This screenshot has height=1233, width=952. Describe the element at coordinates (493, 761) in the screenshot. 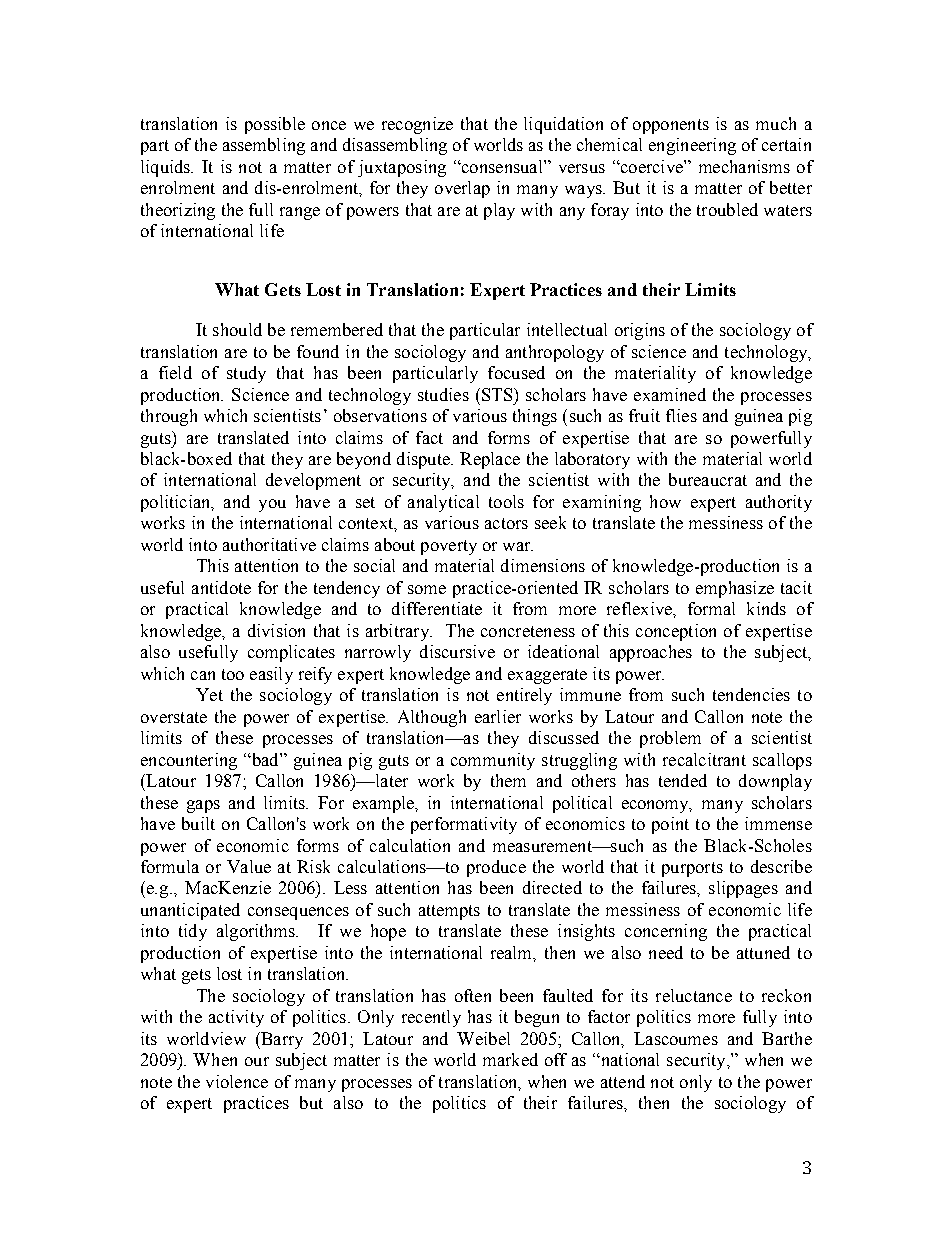

I see `community` at that location.
